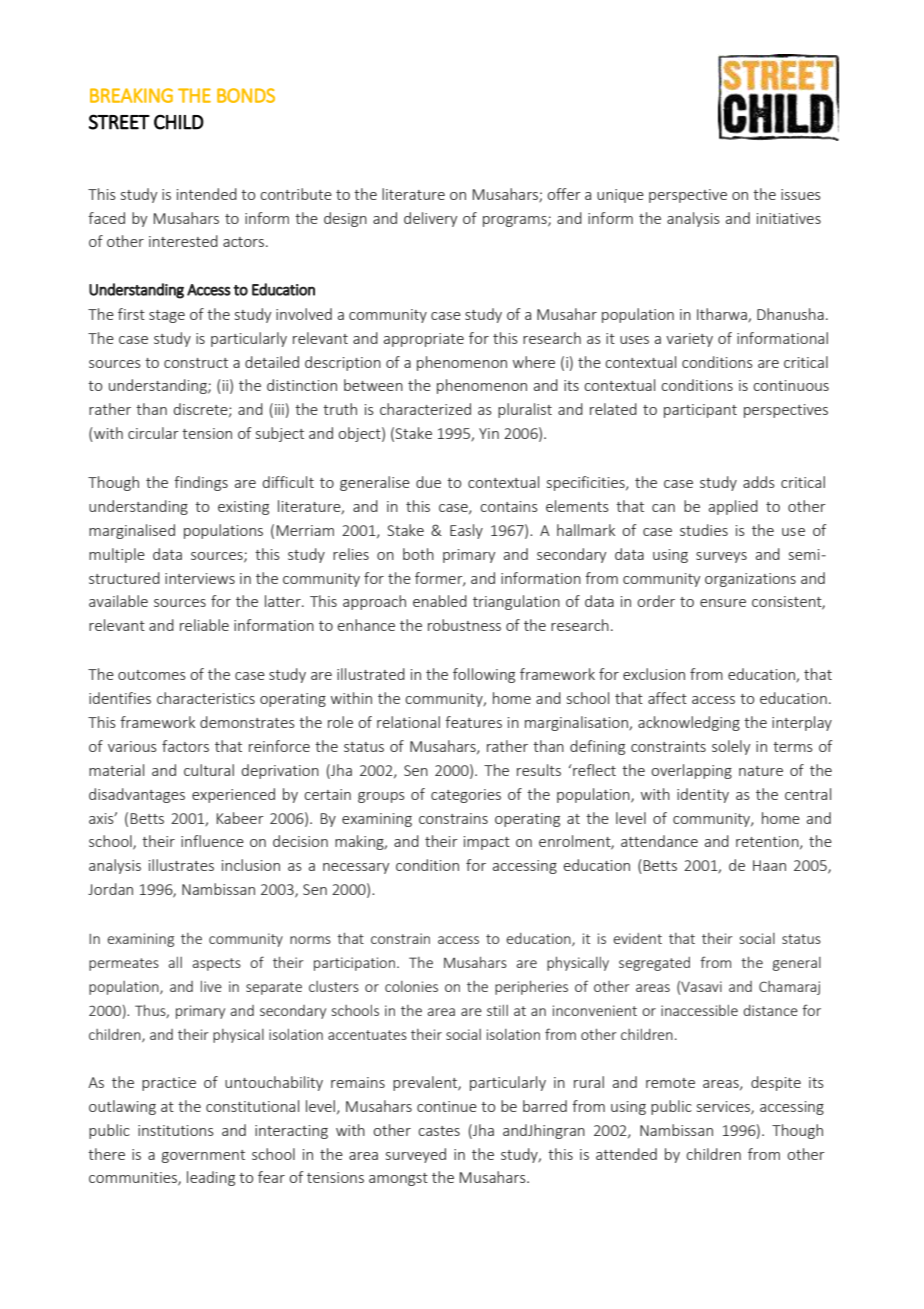 This screenshot has height=1309, width=924. Describe the element at coordinates (246, 95) in the screenshot. I see `BONDS` at that location.
